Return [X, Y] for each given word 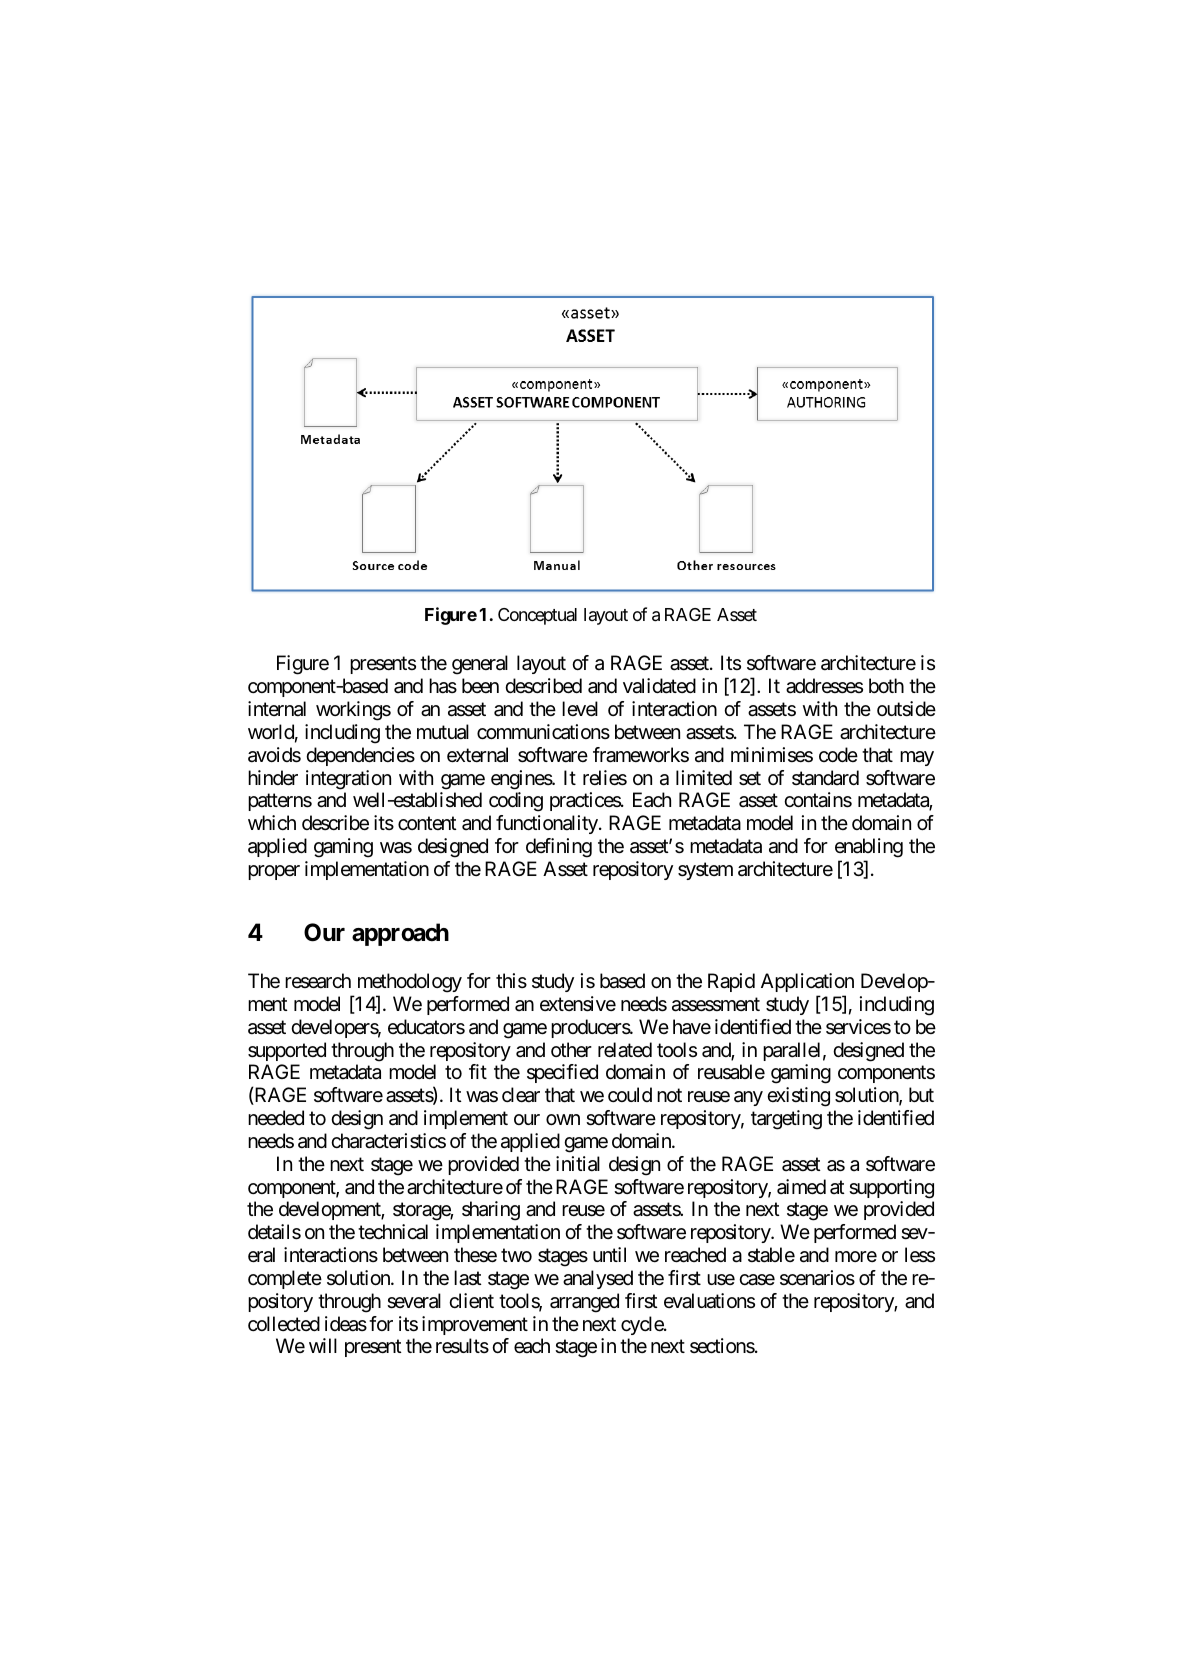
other [571, 1050]
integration [348, 780]
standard [825, 778]
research [318, 981]
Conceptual [537, 616]
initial [578, 1164]
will [323, 1345]
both [886, 685]
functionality [548, 824]
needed [276, 1118]
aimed [801, 1187]
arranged [584, 1303]
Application [807, 982]
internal [277, 709]
